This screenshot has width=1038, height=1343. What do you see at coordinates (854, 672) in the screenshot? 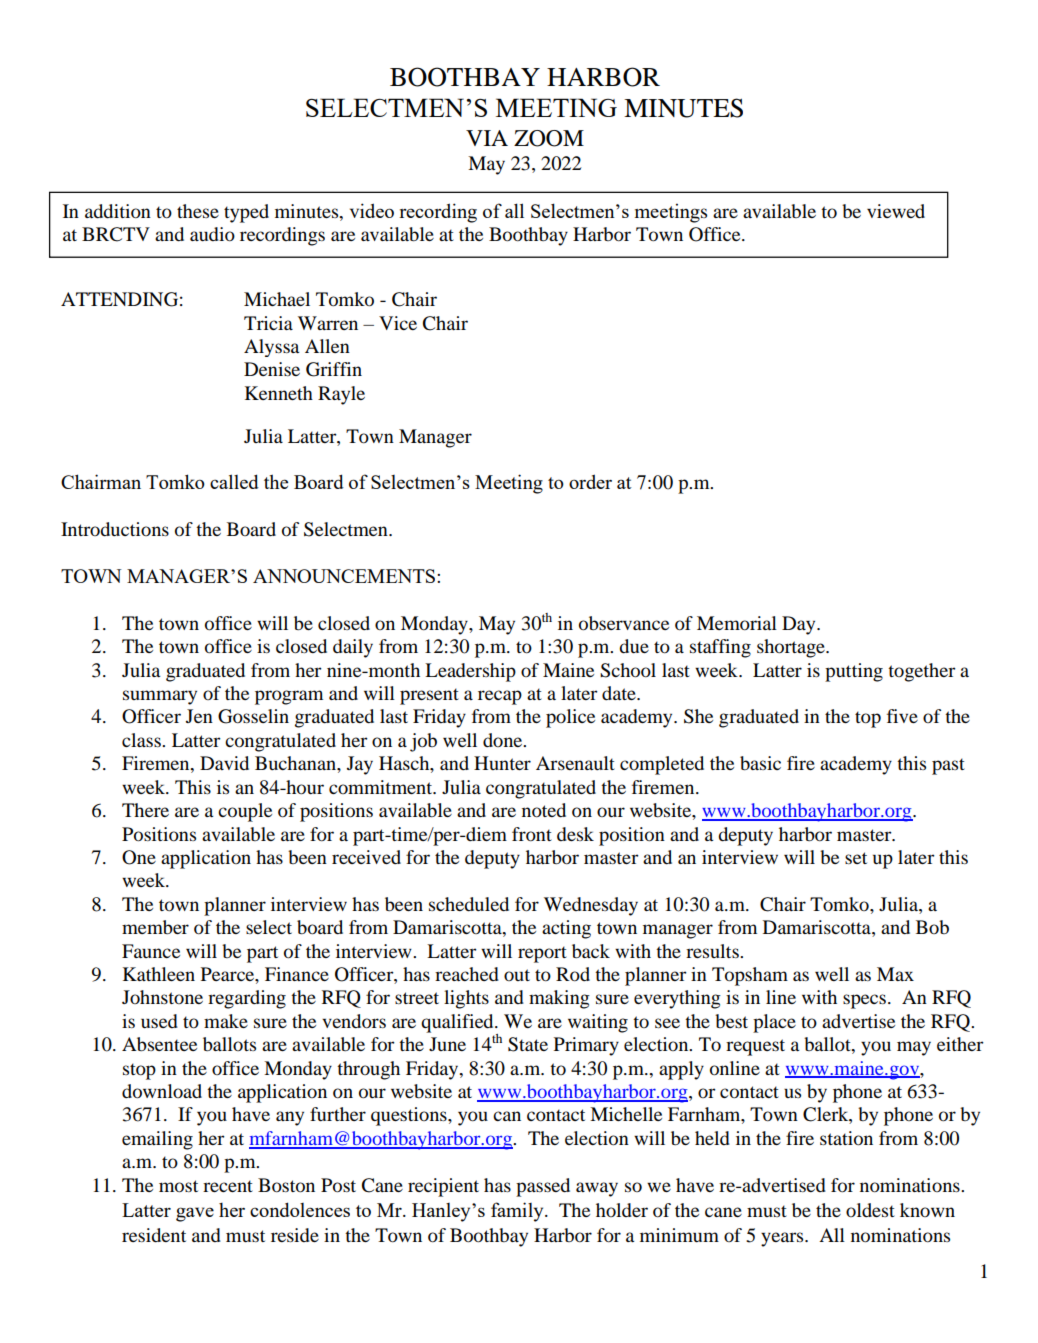
I see `putting` at bounding box center [854, 672].
